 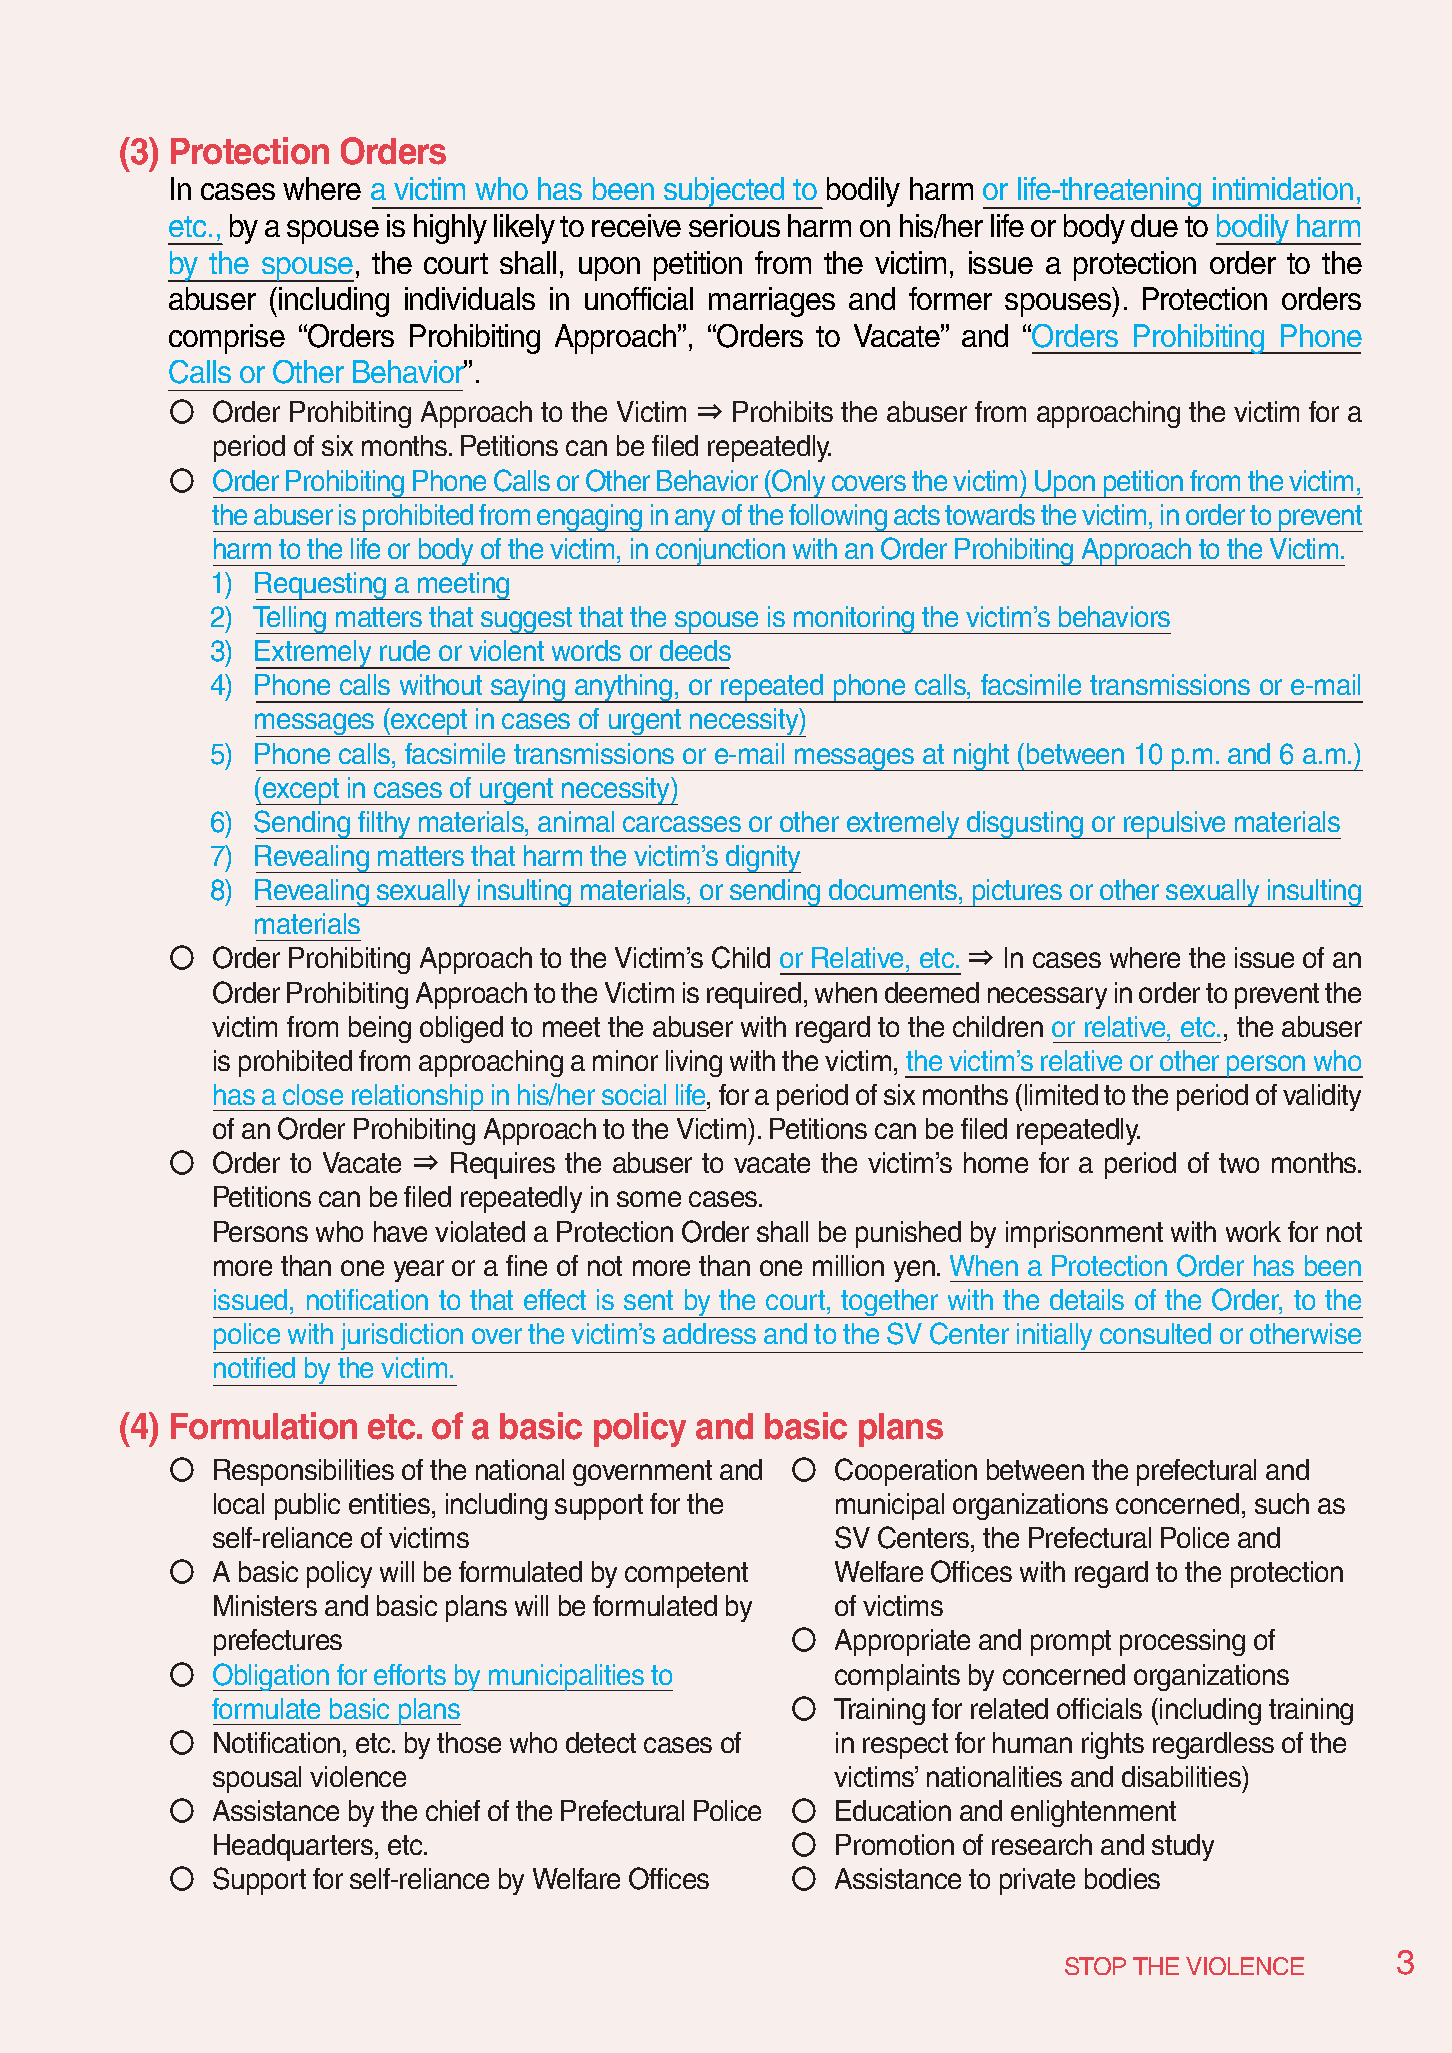 What do you see at coordinates (1122, 1878) in the screenshot?
I see `bodies` at bounding box center [1122, 1878].
